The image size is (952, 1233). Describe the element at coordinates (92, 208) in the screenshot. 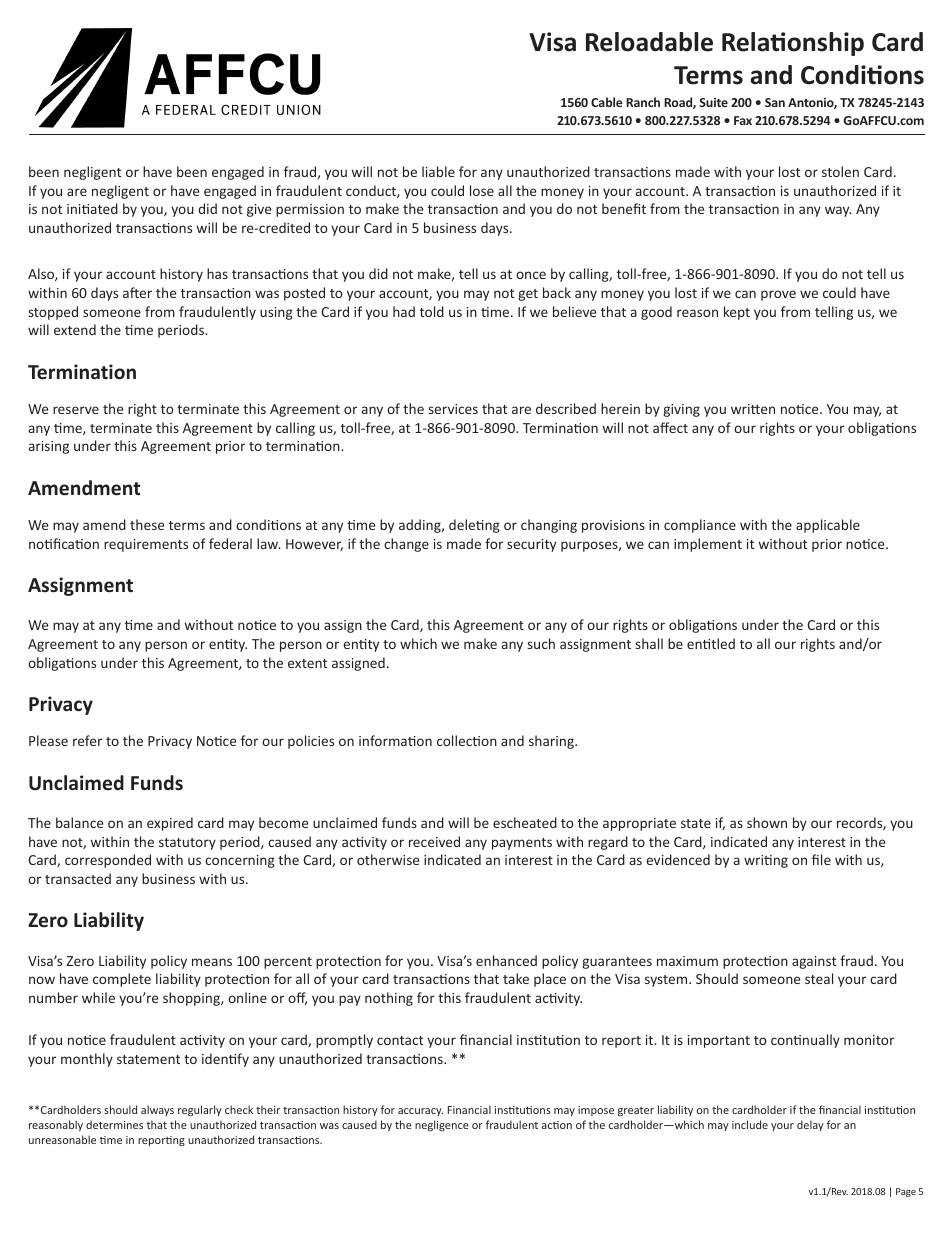

I see `initiated` at that location.
